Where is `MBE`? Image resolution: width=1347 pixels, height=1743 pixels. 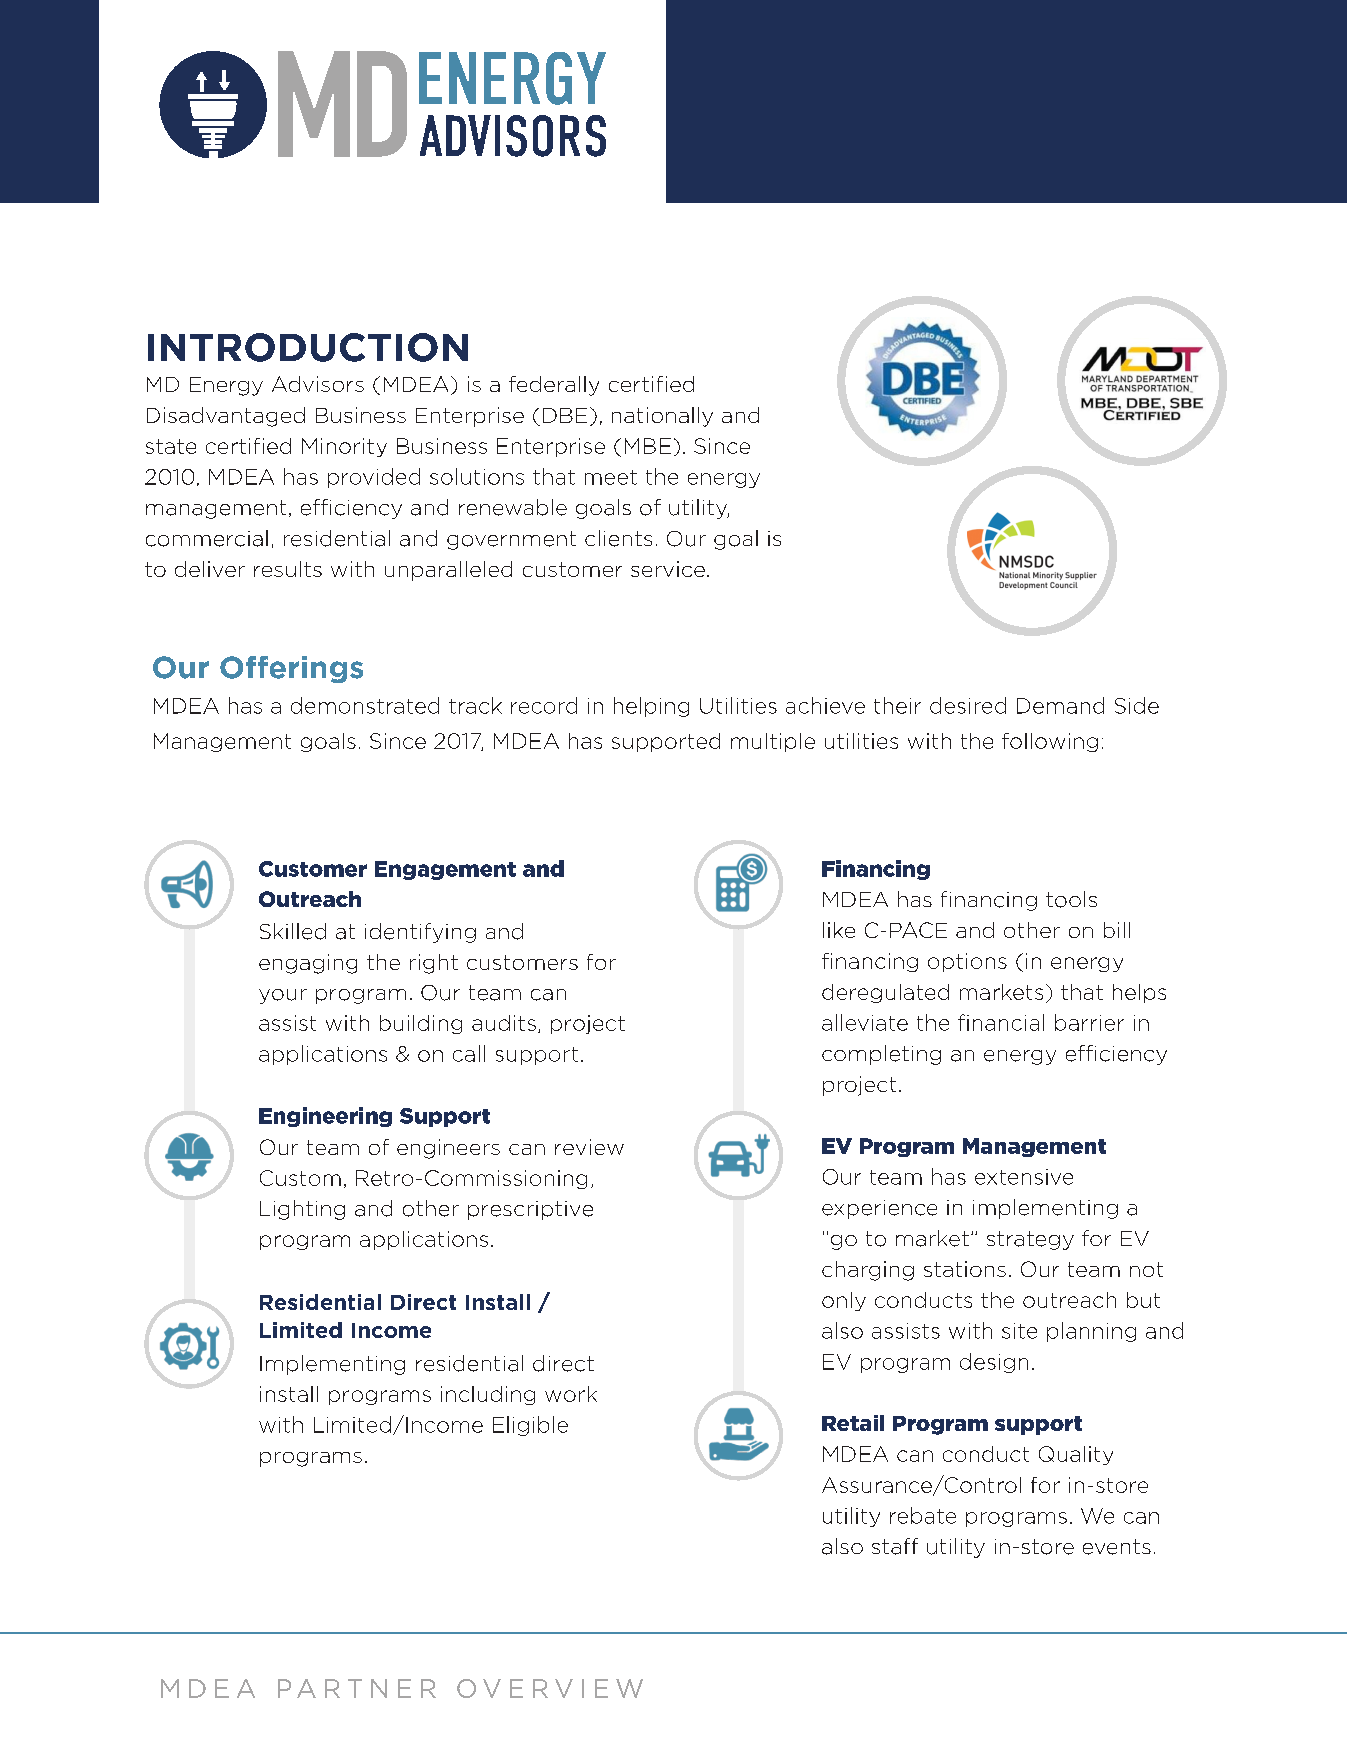
MBE is located at coordinates (648, 446).
